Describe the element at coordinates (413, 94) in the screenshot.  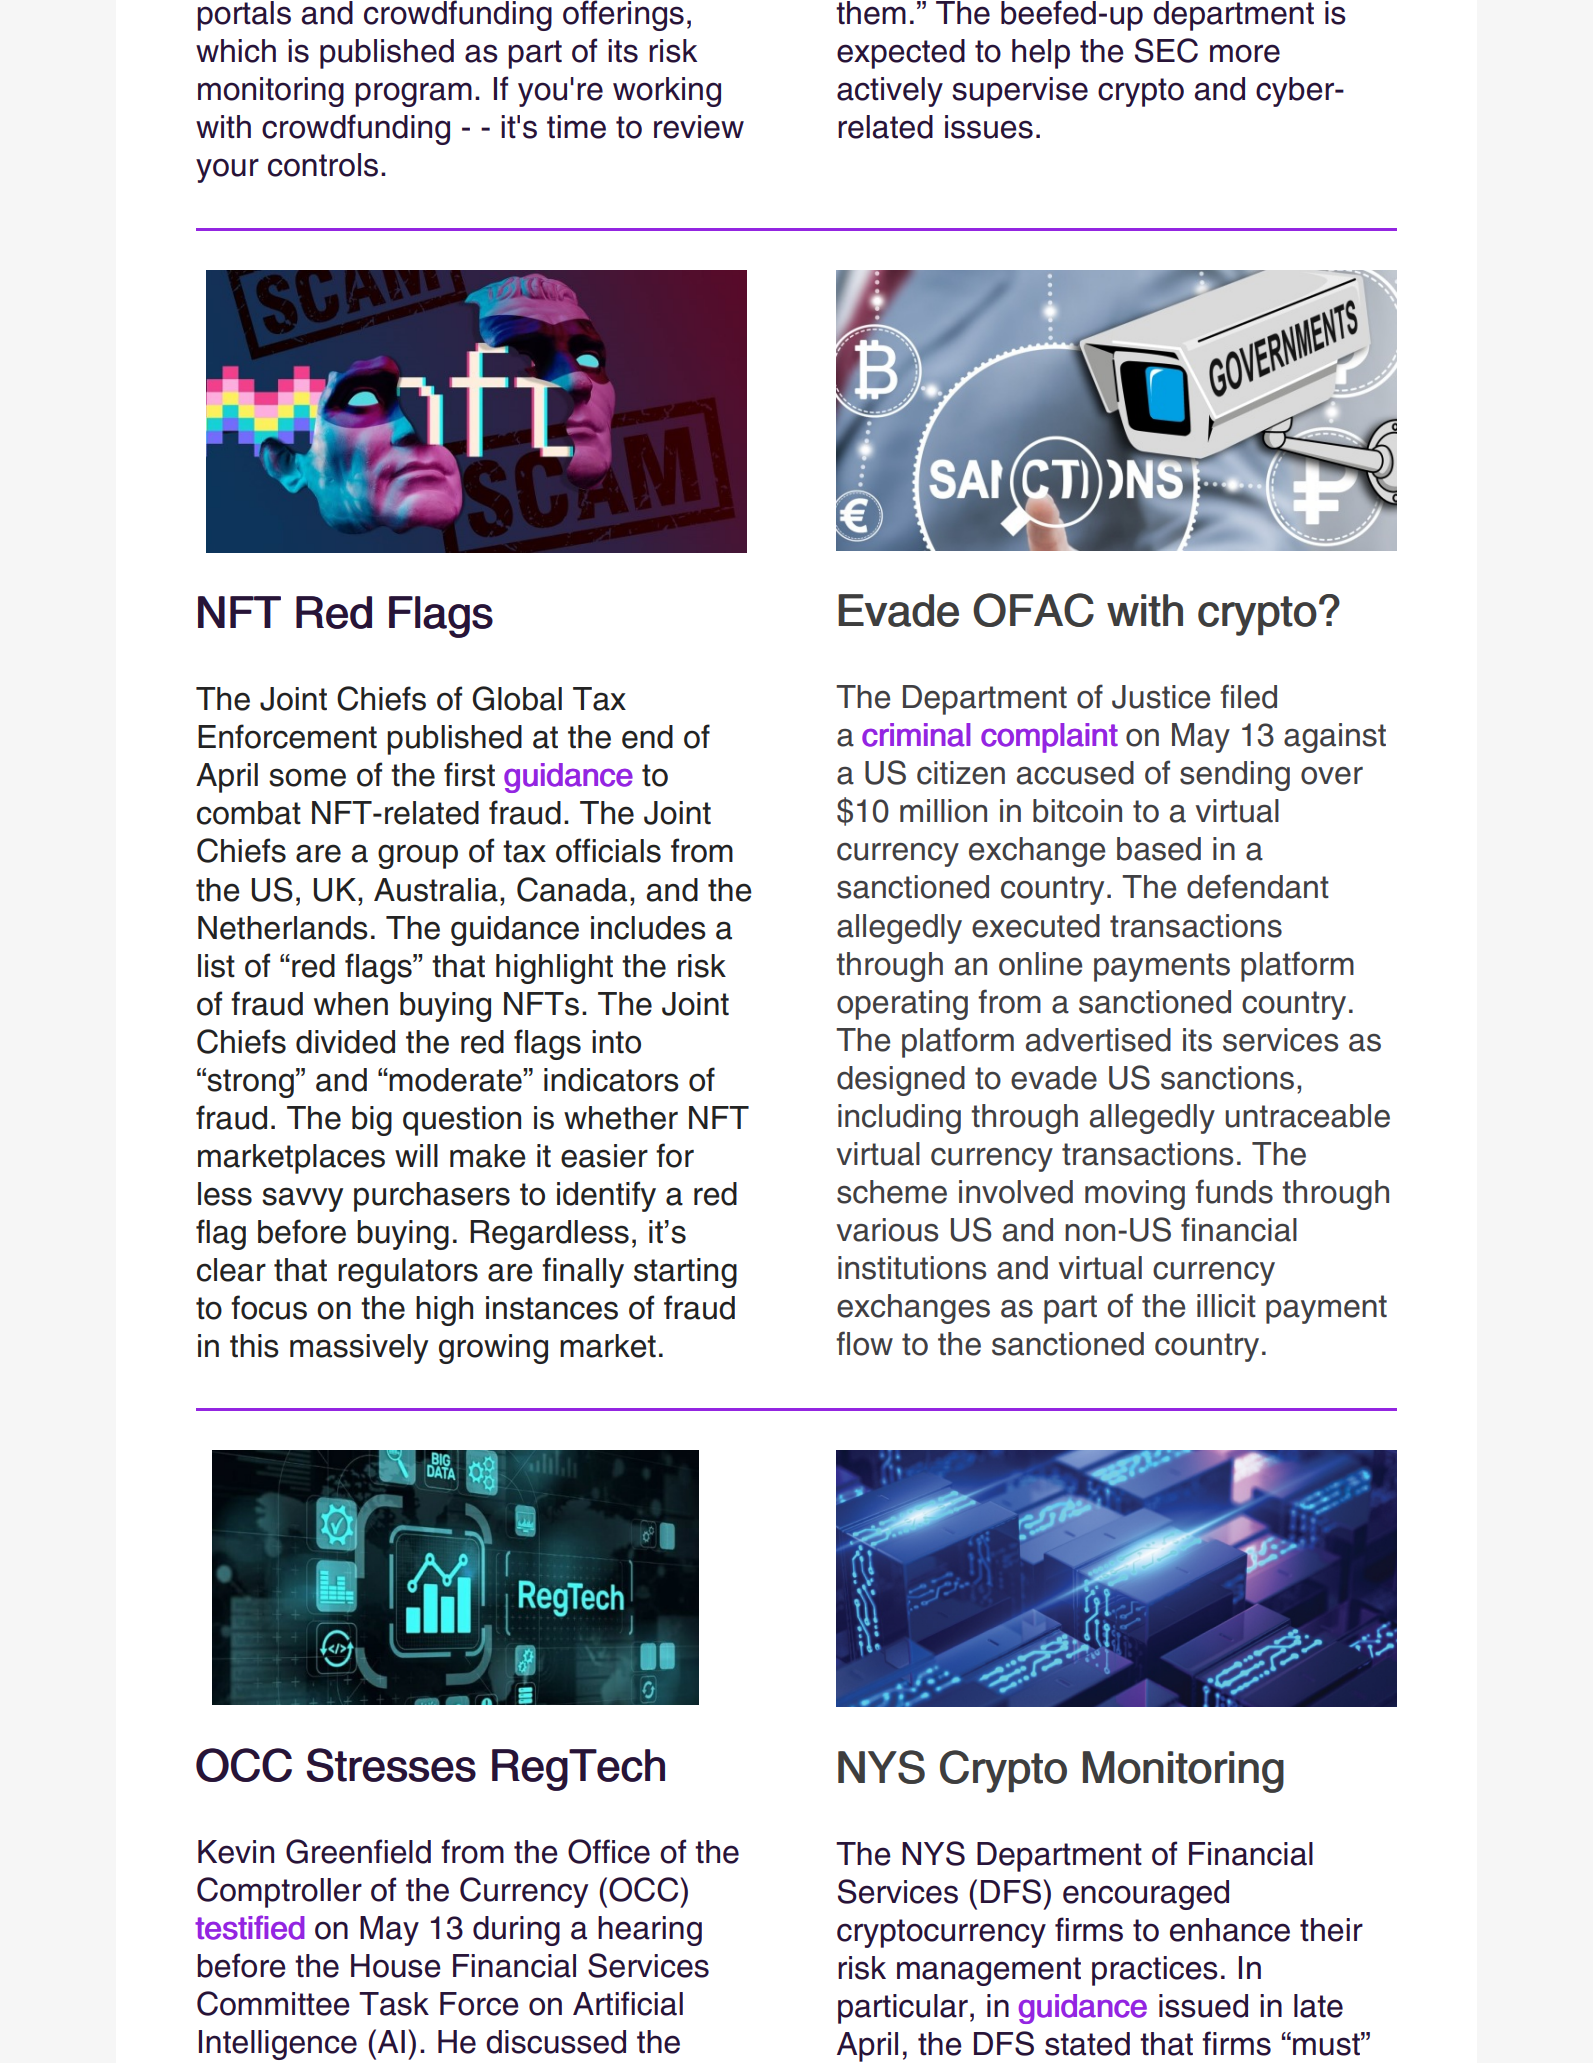
I see `program` at that location.
